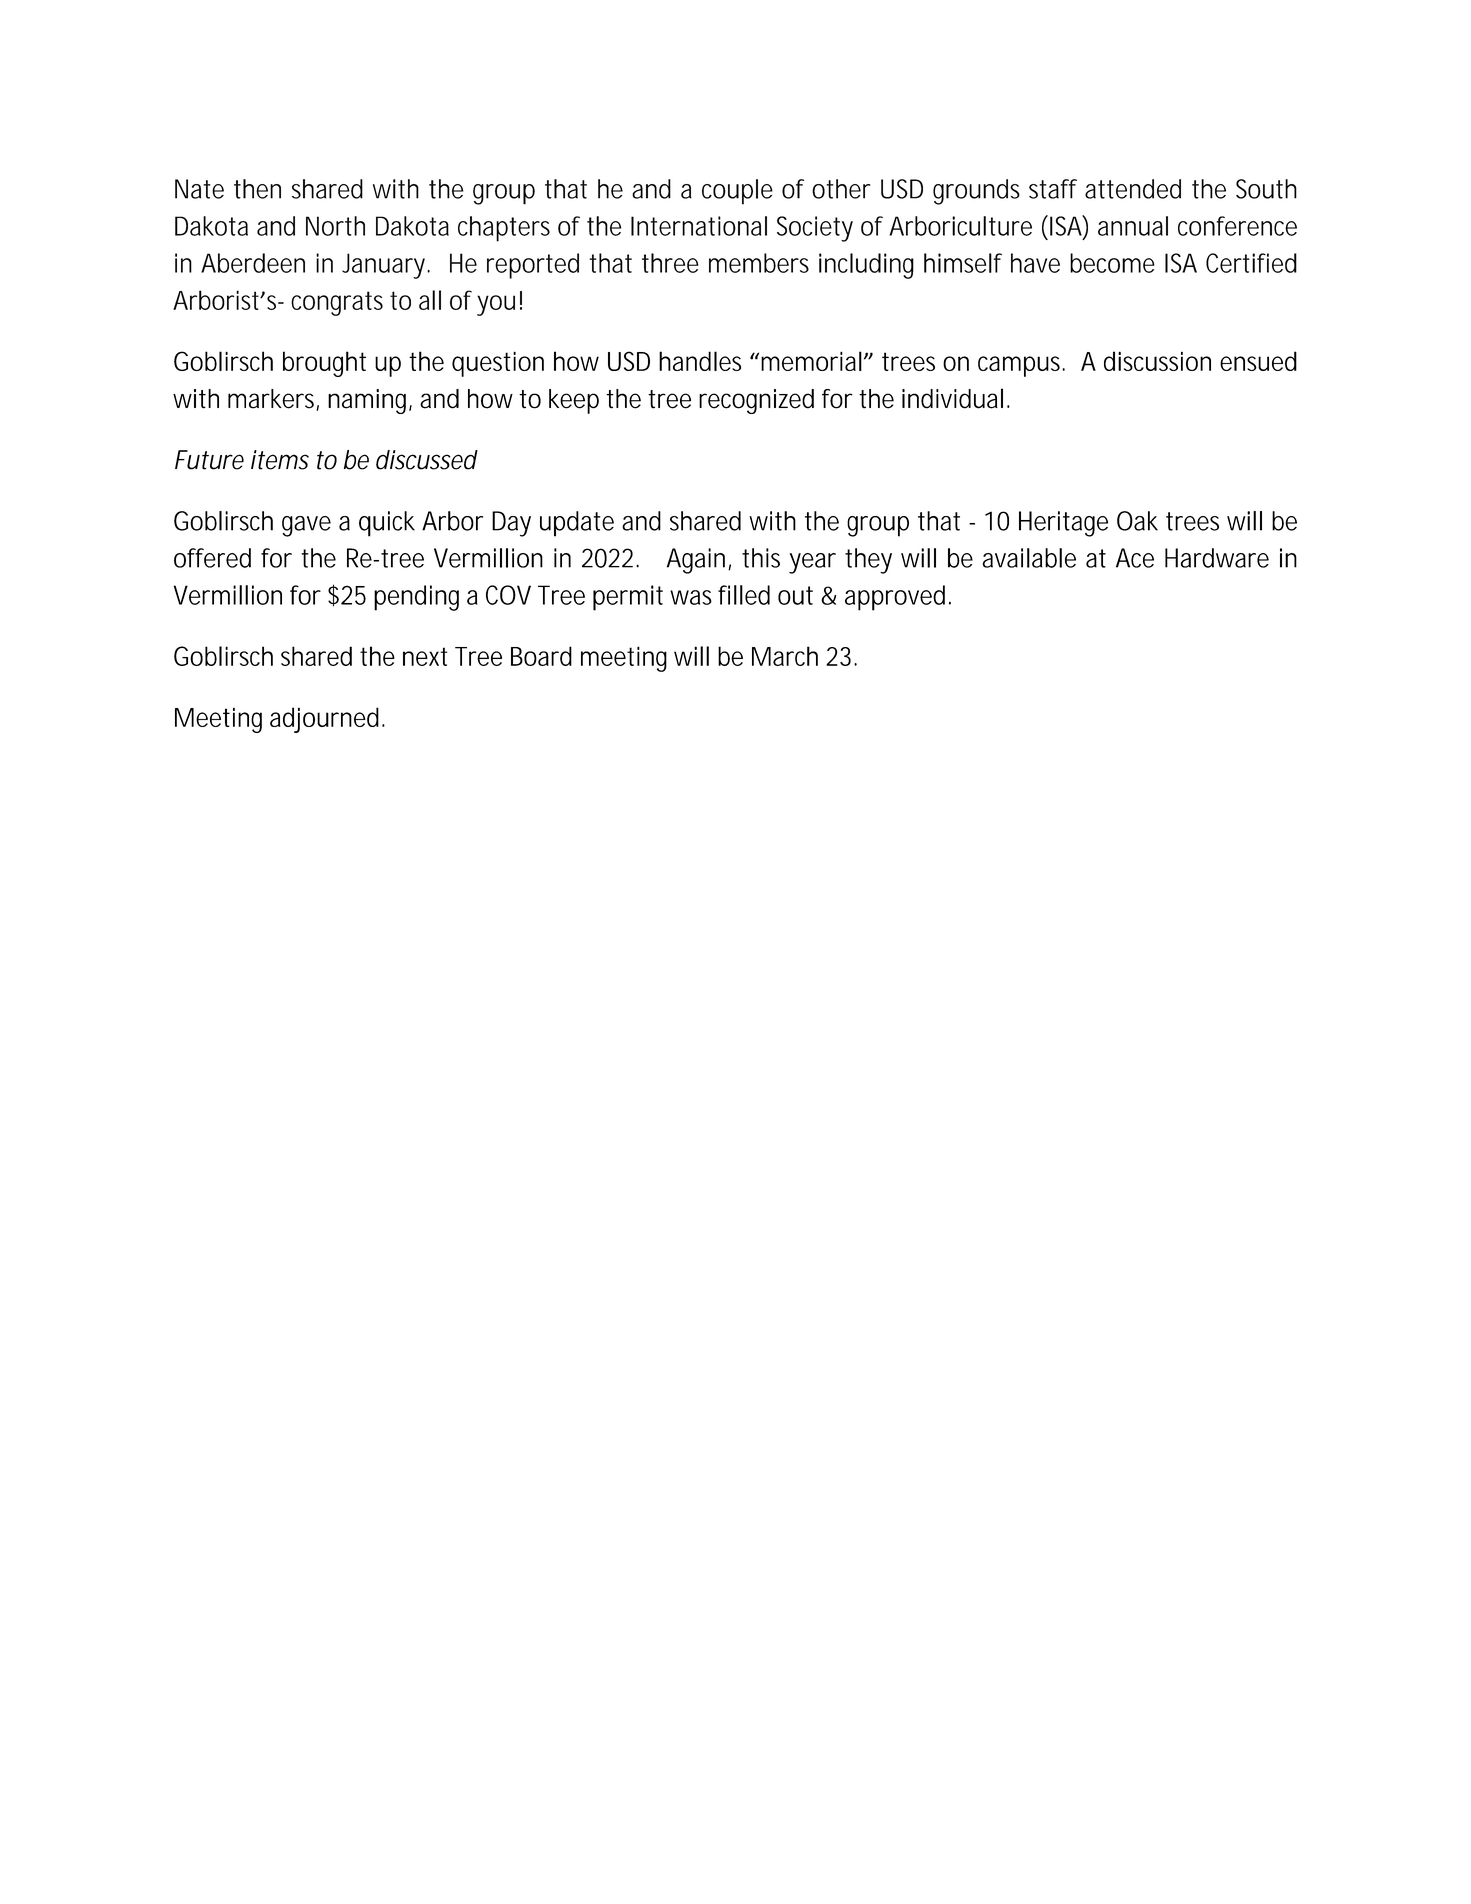 The width and height of the screenshot is (1471, 1904). What do you see at coordinates (737, 192) in the screenshot?
I see `couple` at bounding box center [737, 192].
